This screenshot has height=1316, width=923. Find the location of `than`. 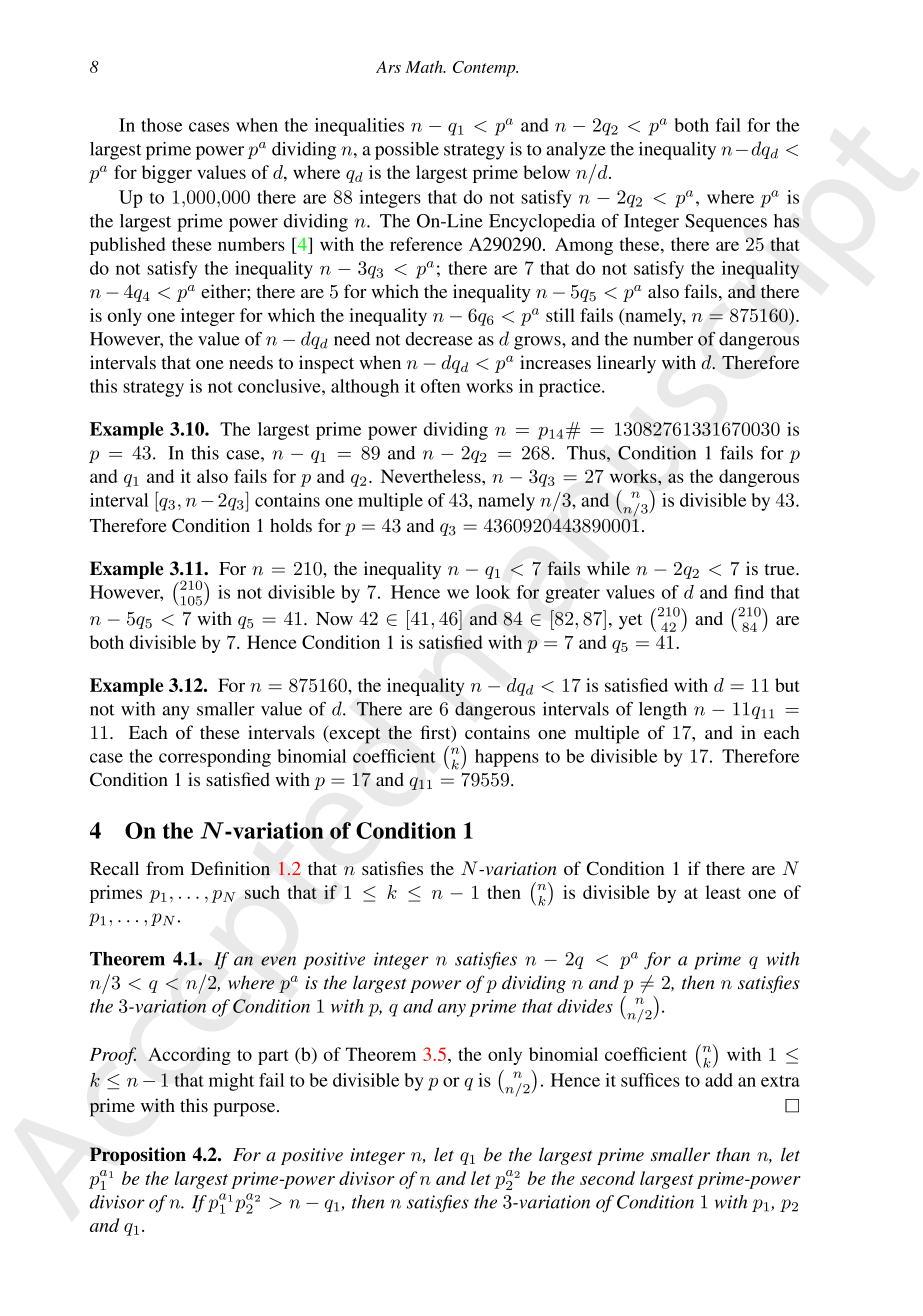

than is located at coordinates (733, 1154).
